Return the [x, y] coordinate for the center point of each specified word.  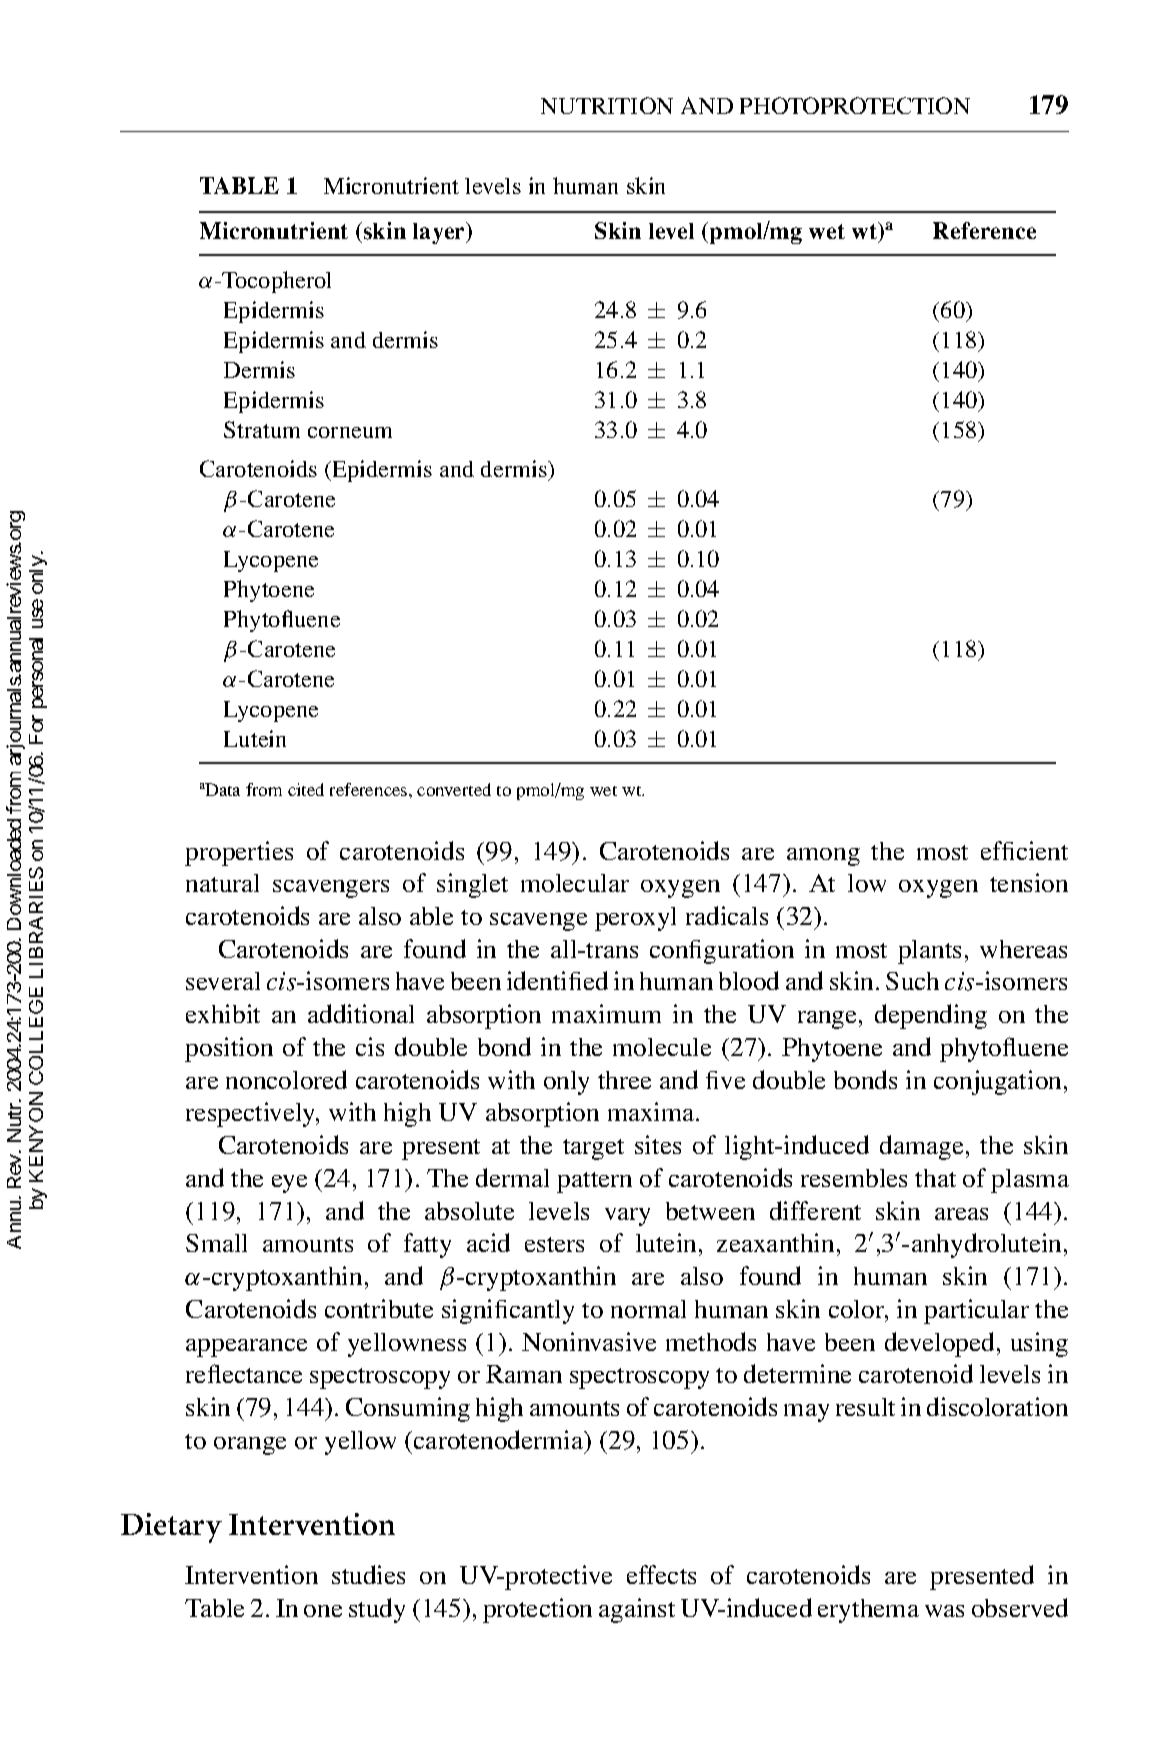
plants [929, 952]
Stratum [262, 429]
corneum [350, 432]
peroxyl [635, 919]
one [323, 1611]
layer [440, 233]
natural [222, 883]
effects [661, 1574]
